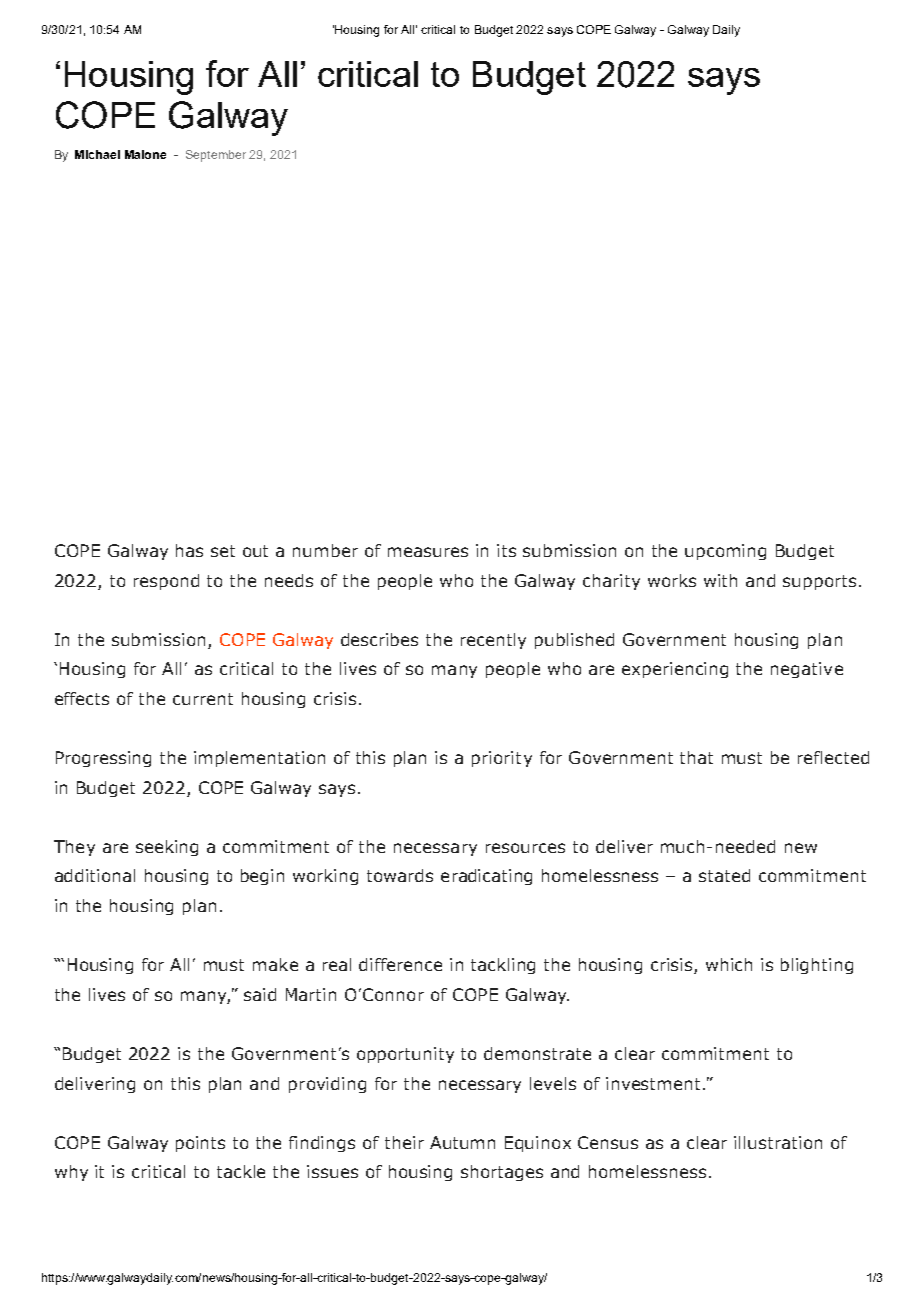  What do you see at coordinates (216, 156) in the screenshot?
I see `September` at bounding box center [216, 156].
